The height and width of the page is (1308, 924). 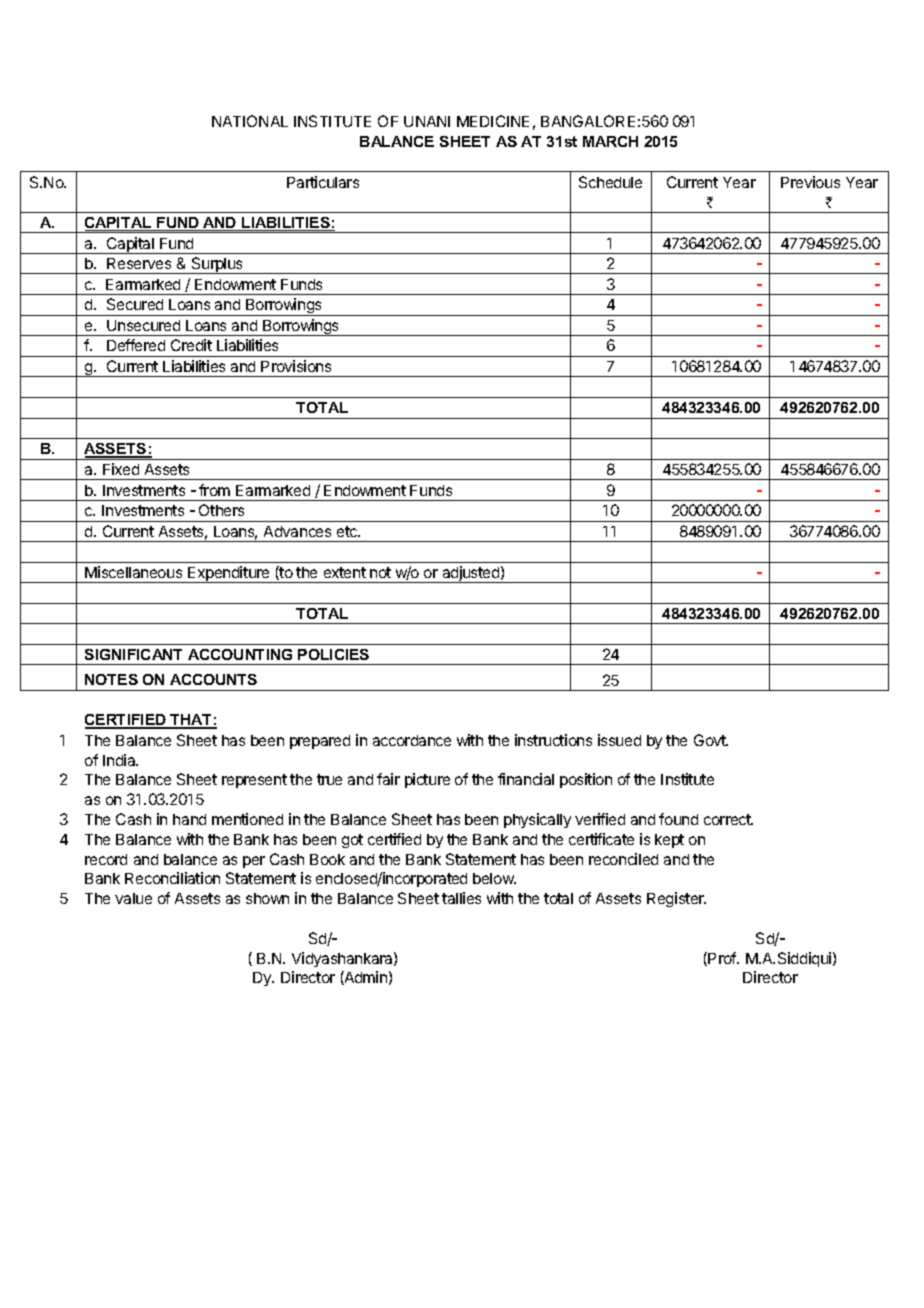 I want to click on NATIONAL, so click(x=250, y=121).
